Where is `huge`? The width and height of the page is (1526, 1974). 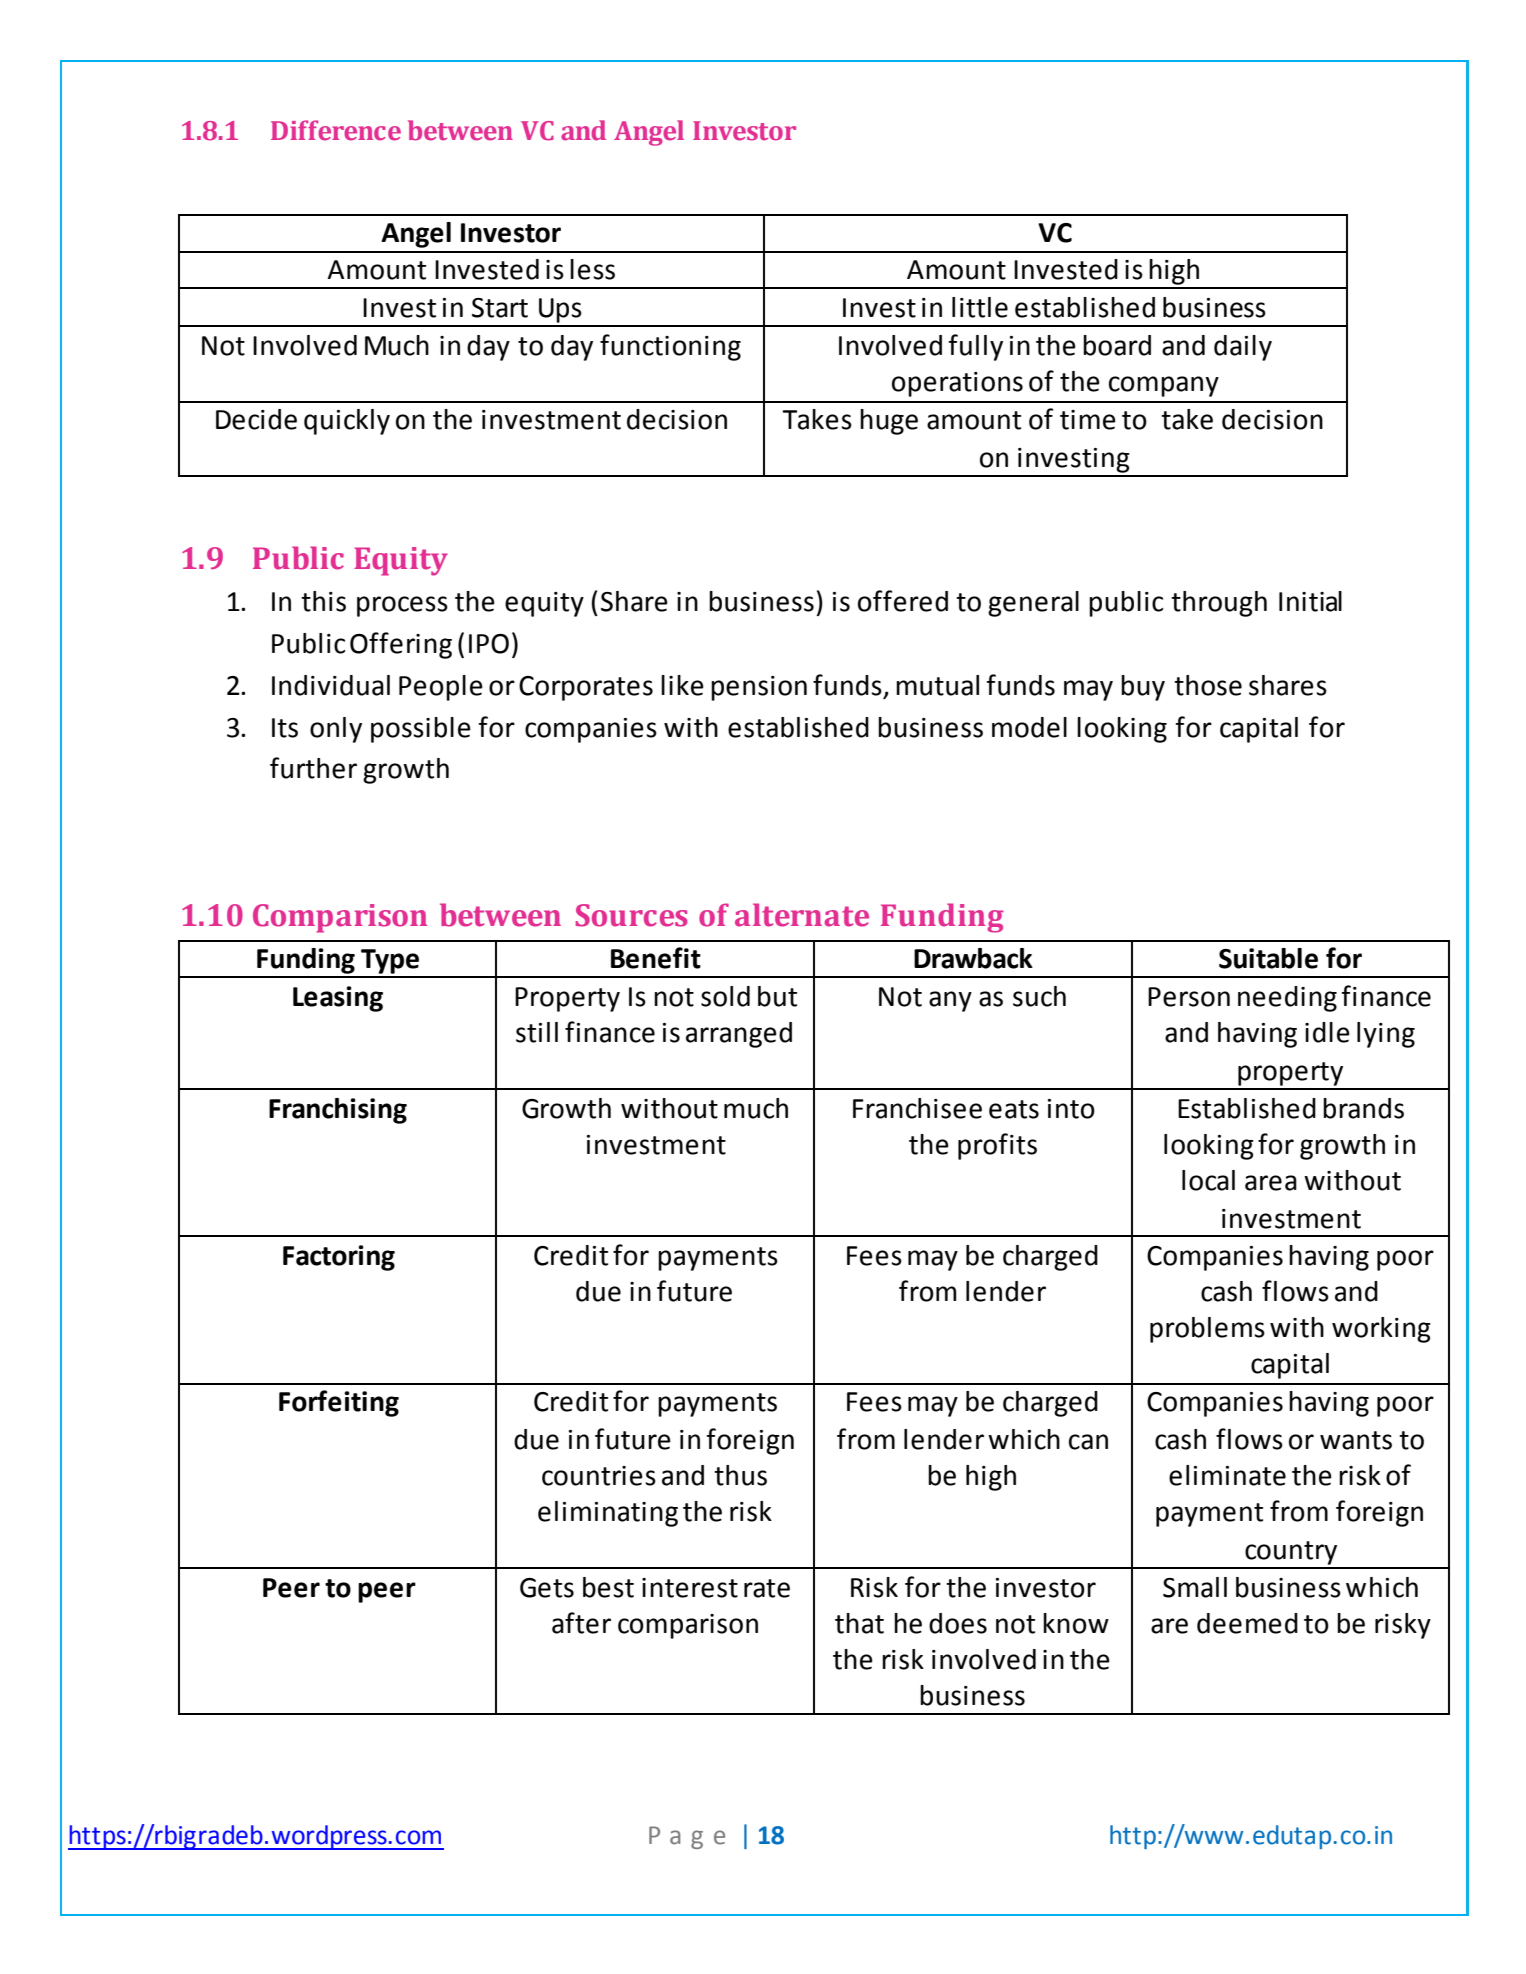
huge is located at coordinates (889, 422).
